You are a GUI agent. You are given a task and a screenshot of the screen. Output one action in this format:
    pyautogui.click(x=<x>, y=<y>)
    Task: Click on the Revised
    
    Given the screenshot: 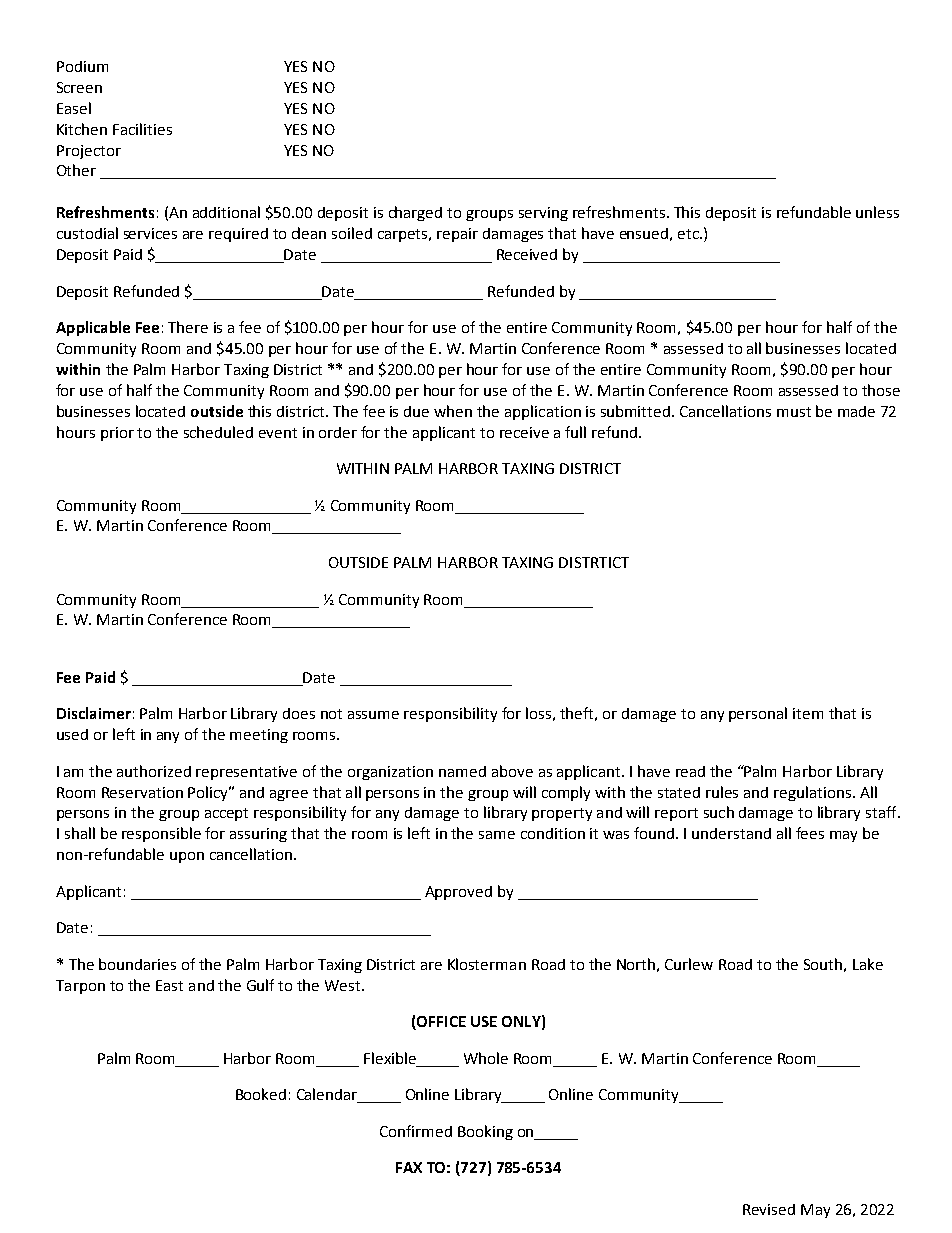 What is the action you would take?
    pyautogui.click(x=769, y=1209)
